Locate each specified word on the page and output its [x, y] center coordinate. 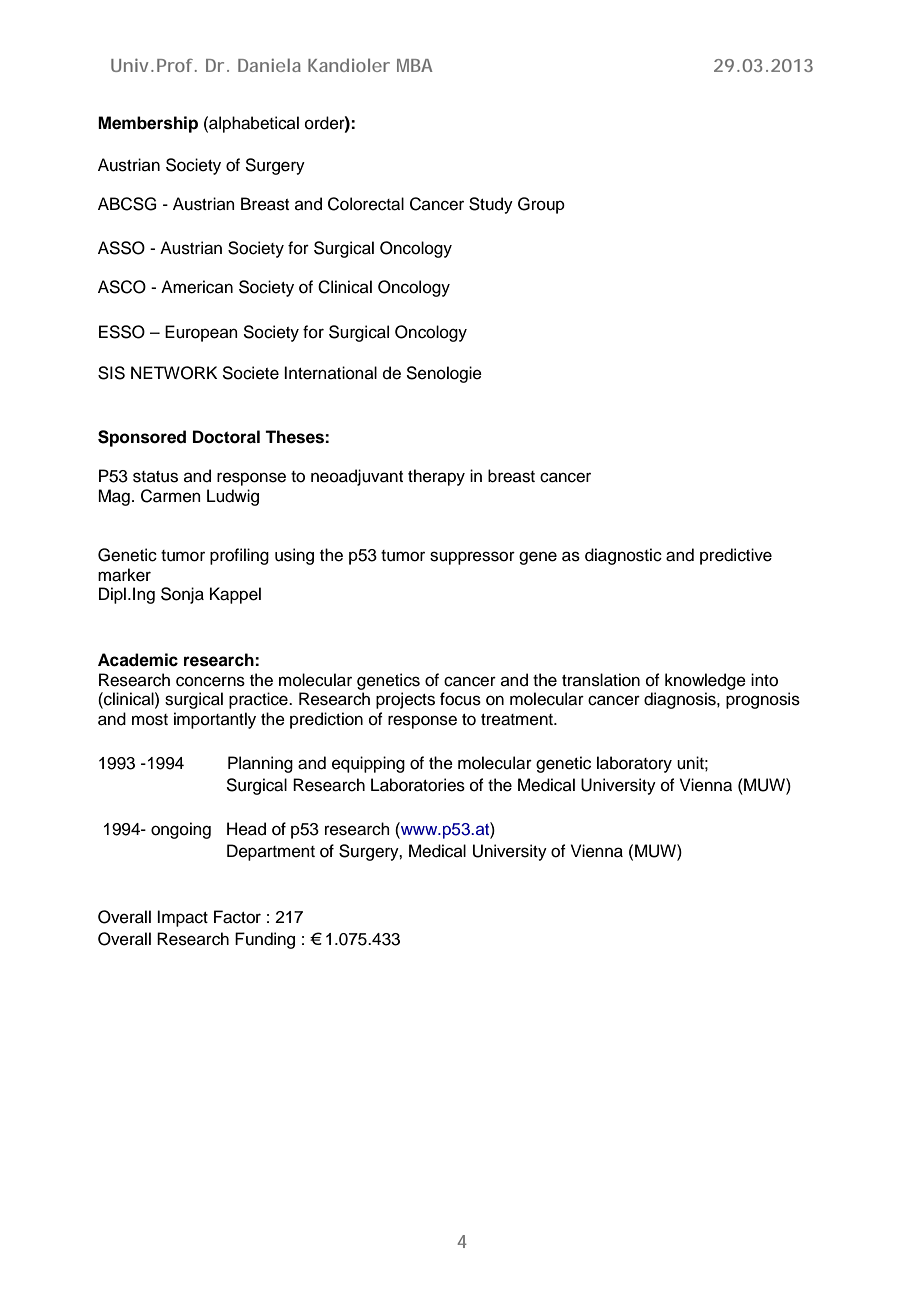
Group [541, 205]
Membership [148, 124]
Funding [265, 940]
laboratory [634, 764]
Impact [182, 918]
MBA [415, 65]
